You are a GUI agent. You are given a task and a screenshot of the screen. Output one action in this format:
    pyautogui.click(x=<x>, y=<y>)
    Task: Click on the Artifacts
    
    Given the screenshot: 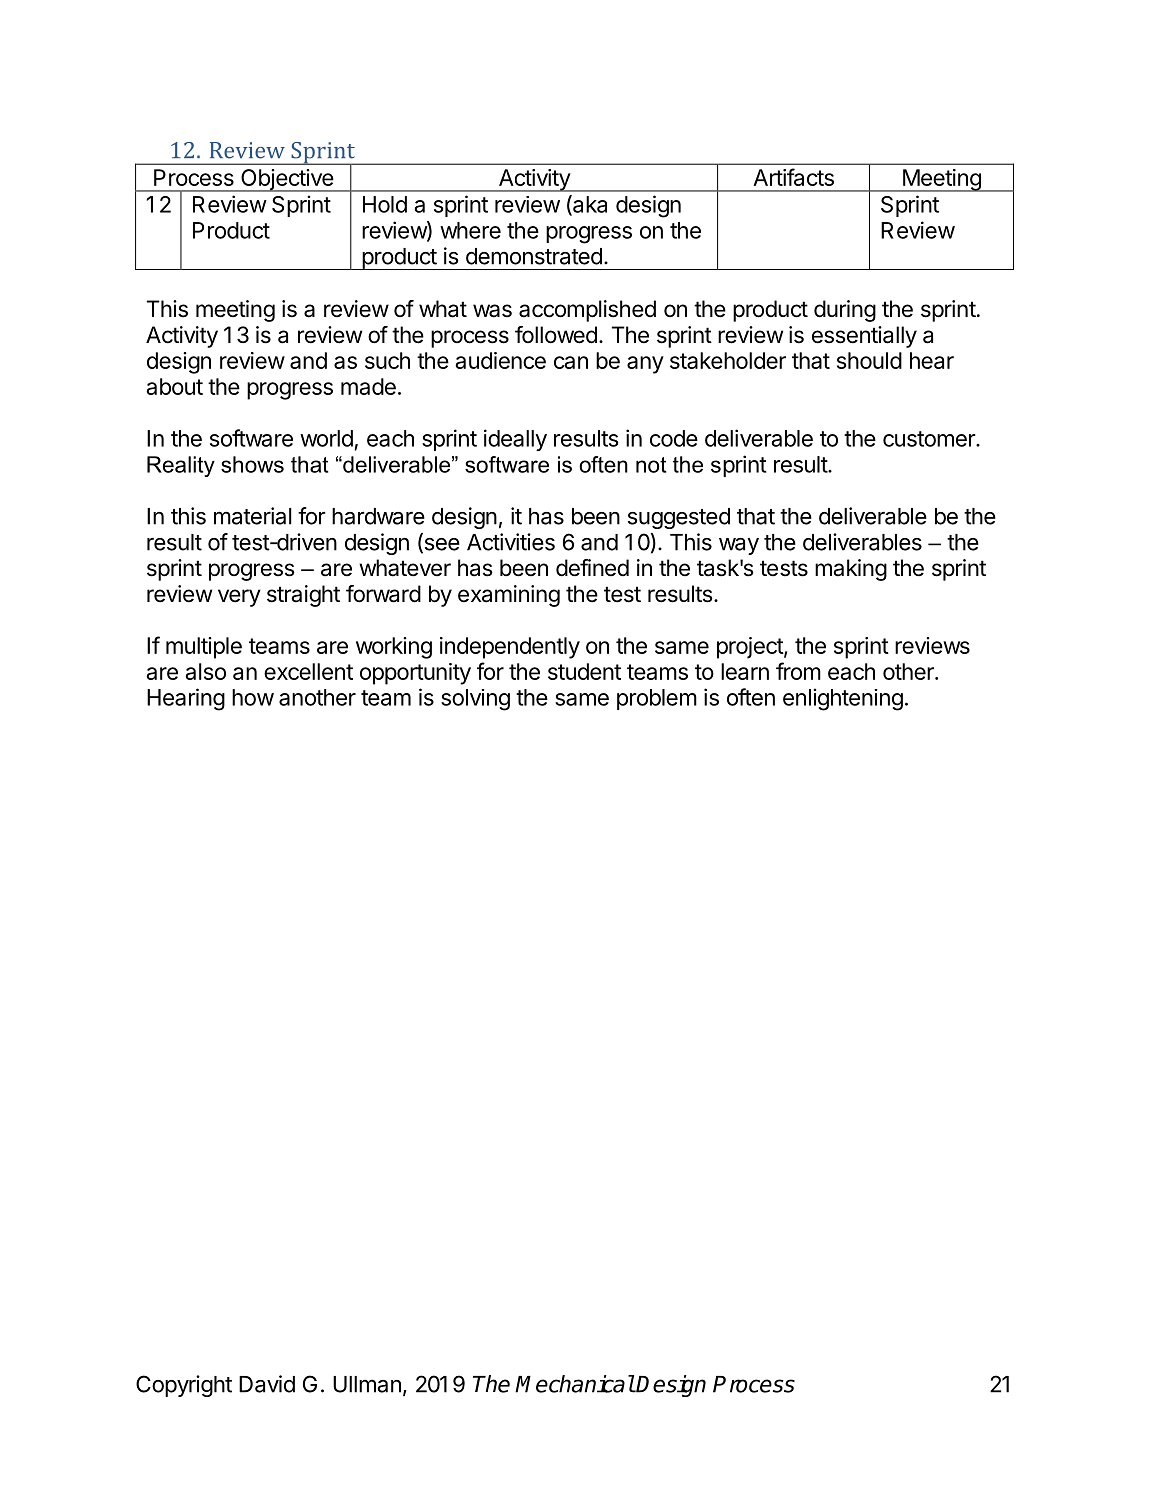 What is the action you would take?
    pyautogui.click(x=793, y=177)
